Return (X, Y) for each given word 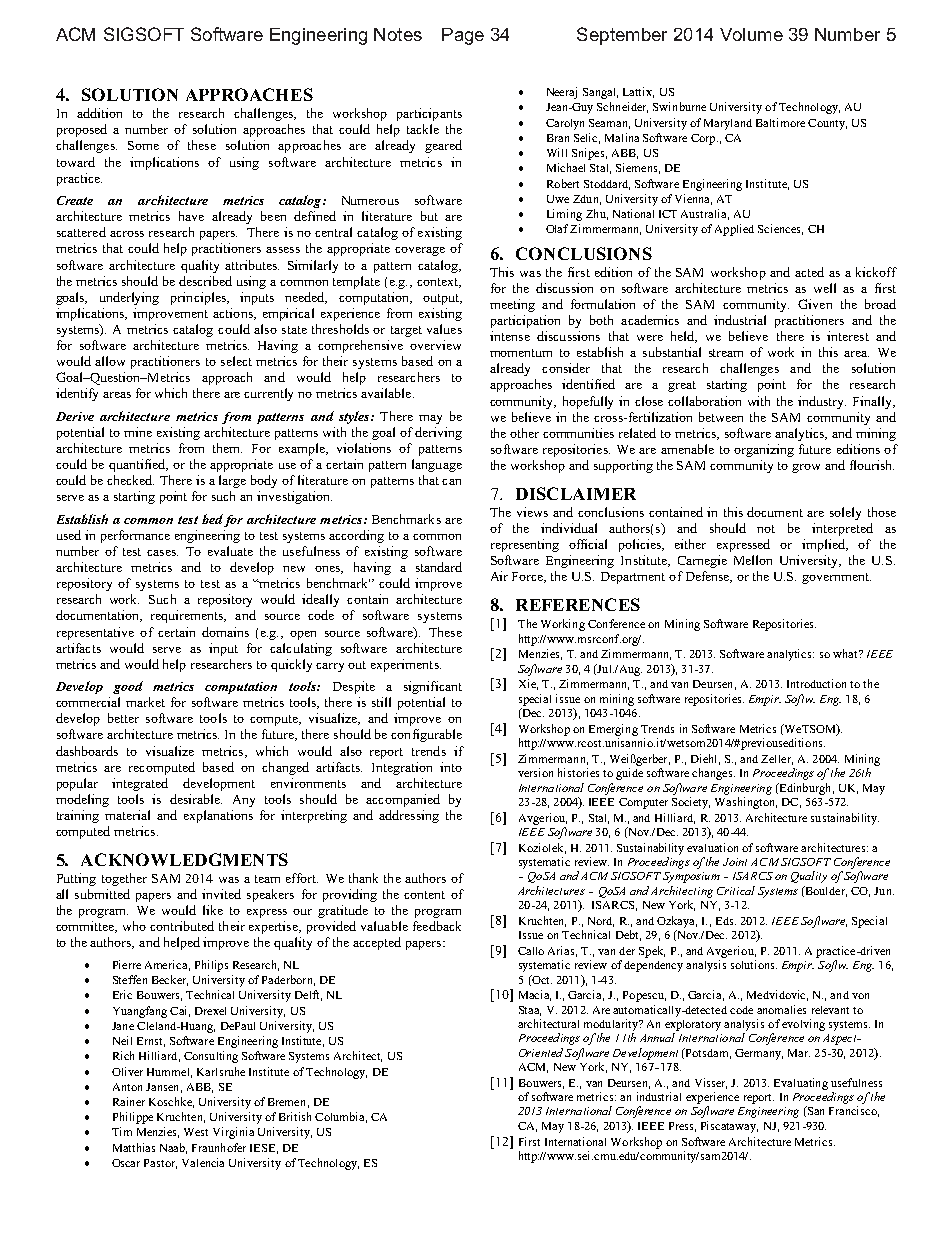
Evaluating (801, 1084)
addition (99, 113)
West (196, 1132)
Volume (751, 34)
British (295, 1116)
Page (463, 36)
